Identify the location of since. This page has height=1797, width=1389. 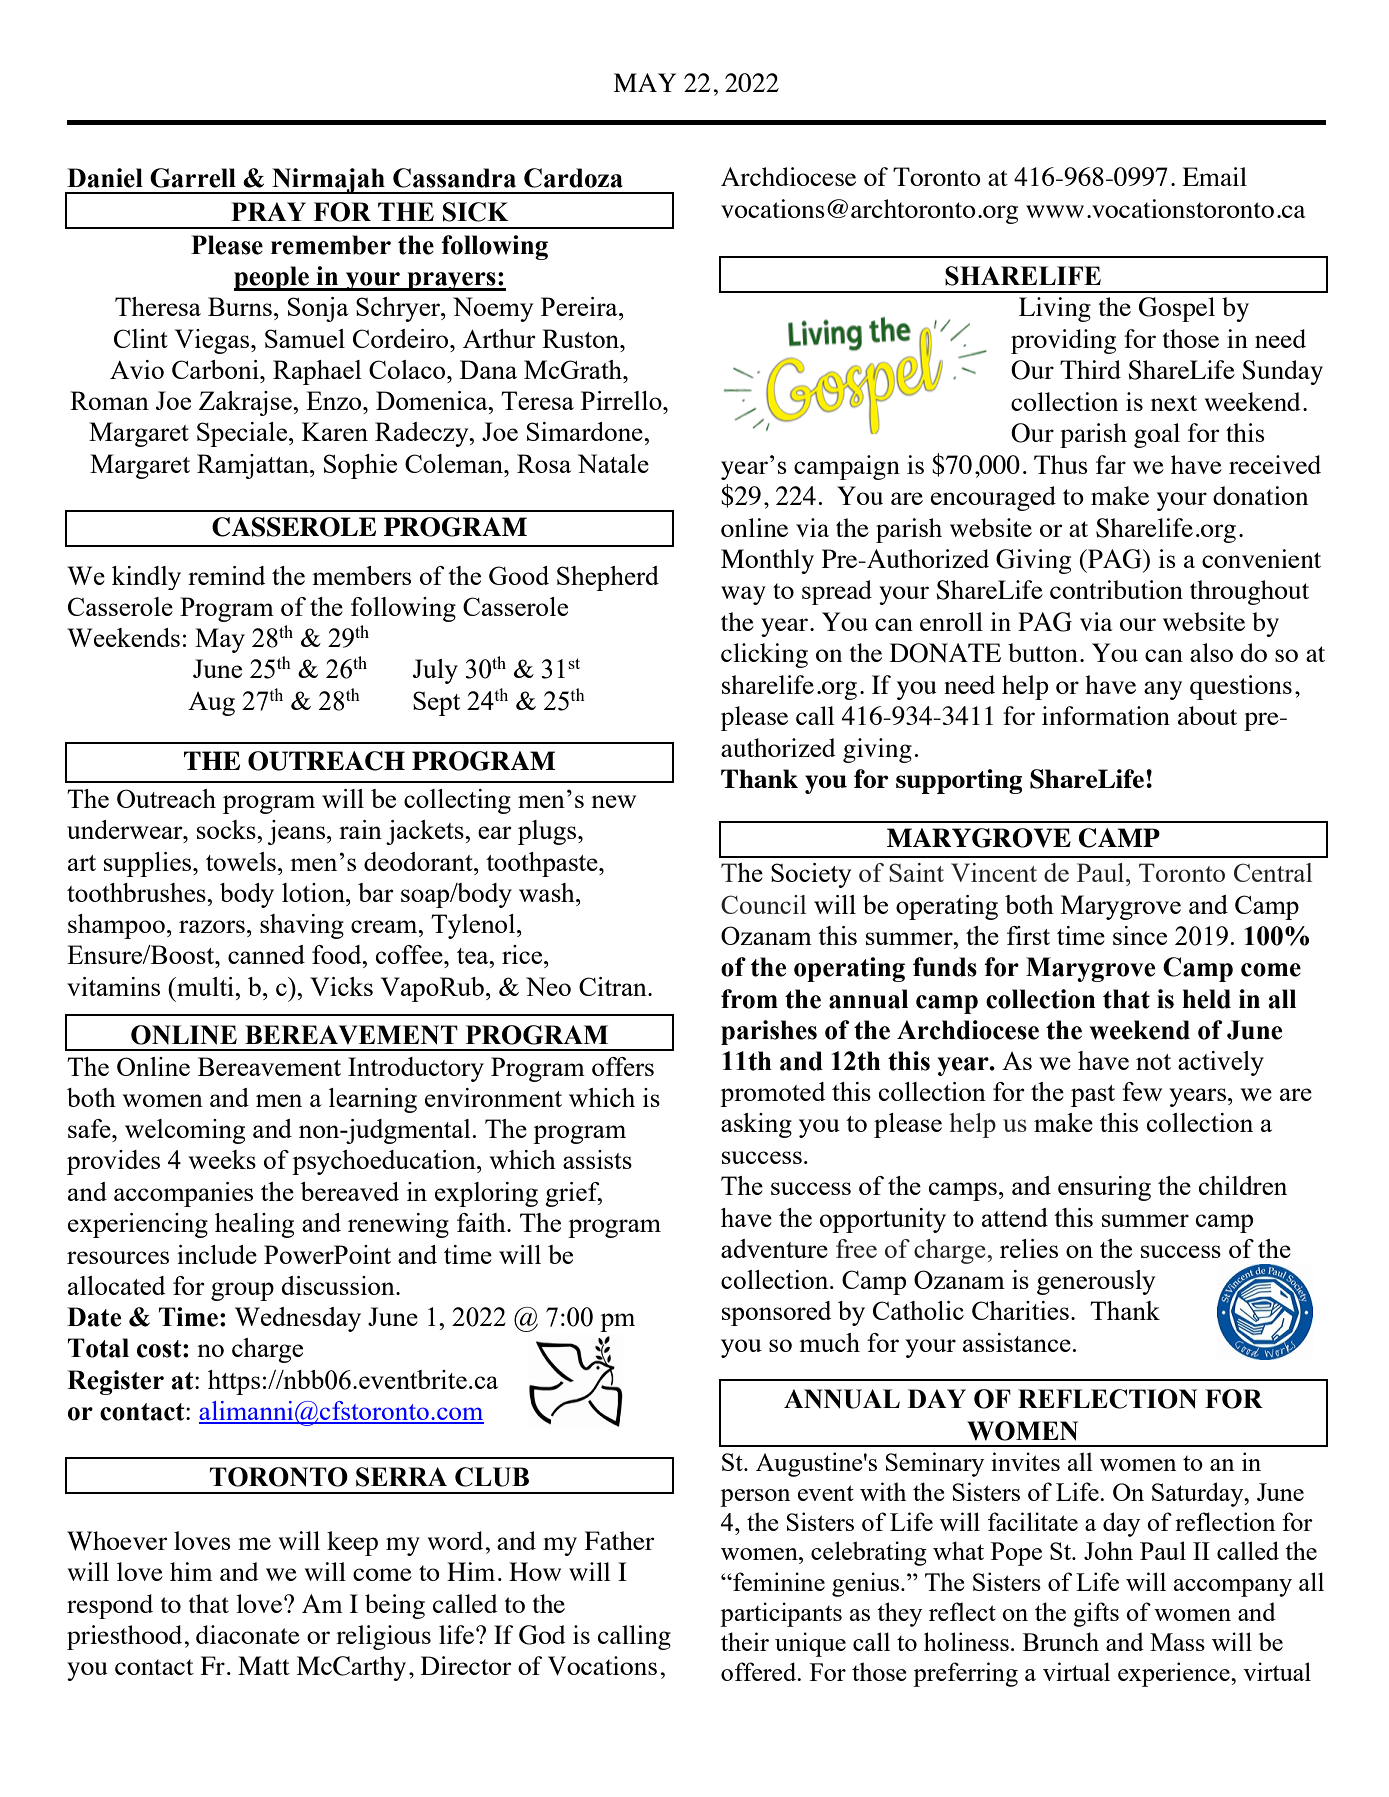
(1140, 935).
